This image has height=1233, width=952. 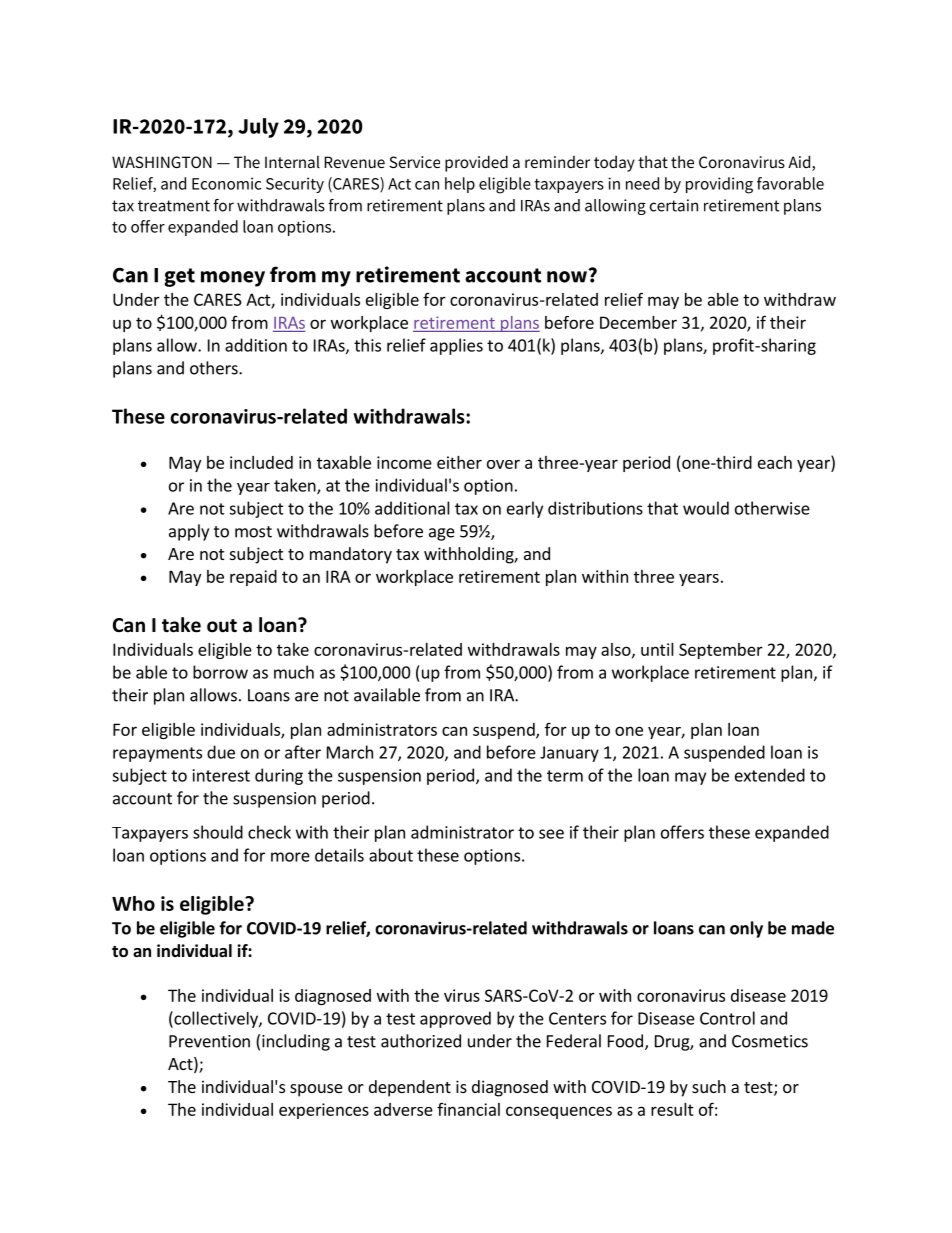 What do you see at coordinates (209, 1041) in the image?
I see `Prevention` at bounding box center [209, 1041].
